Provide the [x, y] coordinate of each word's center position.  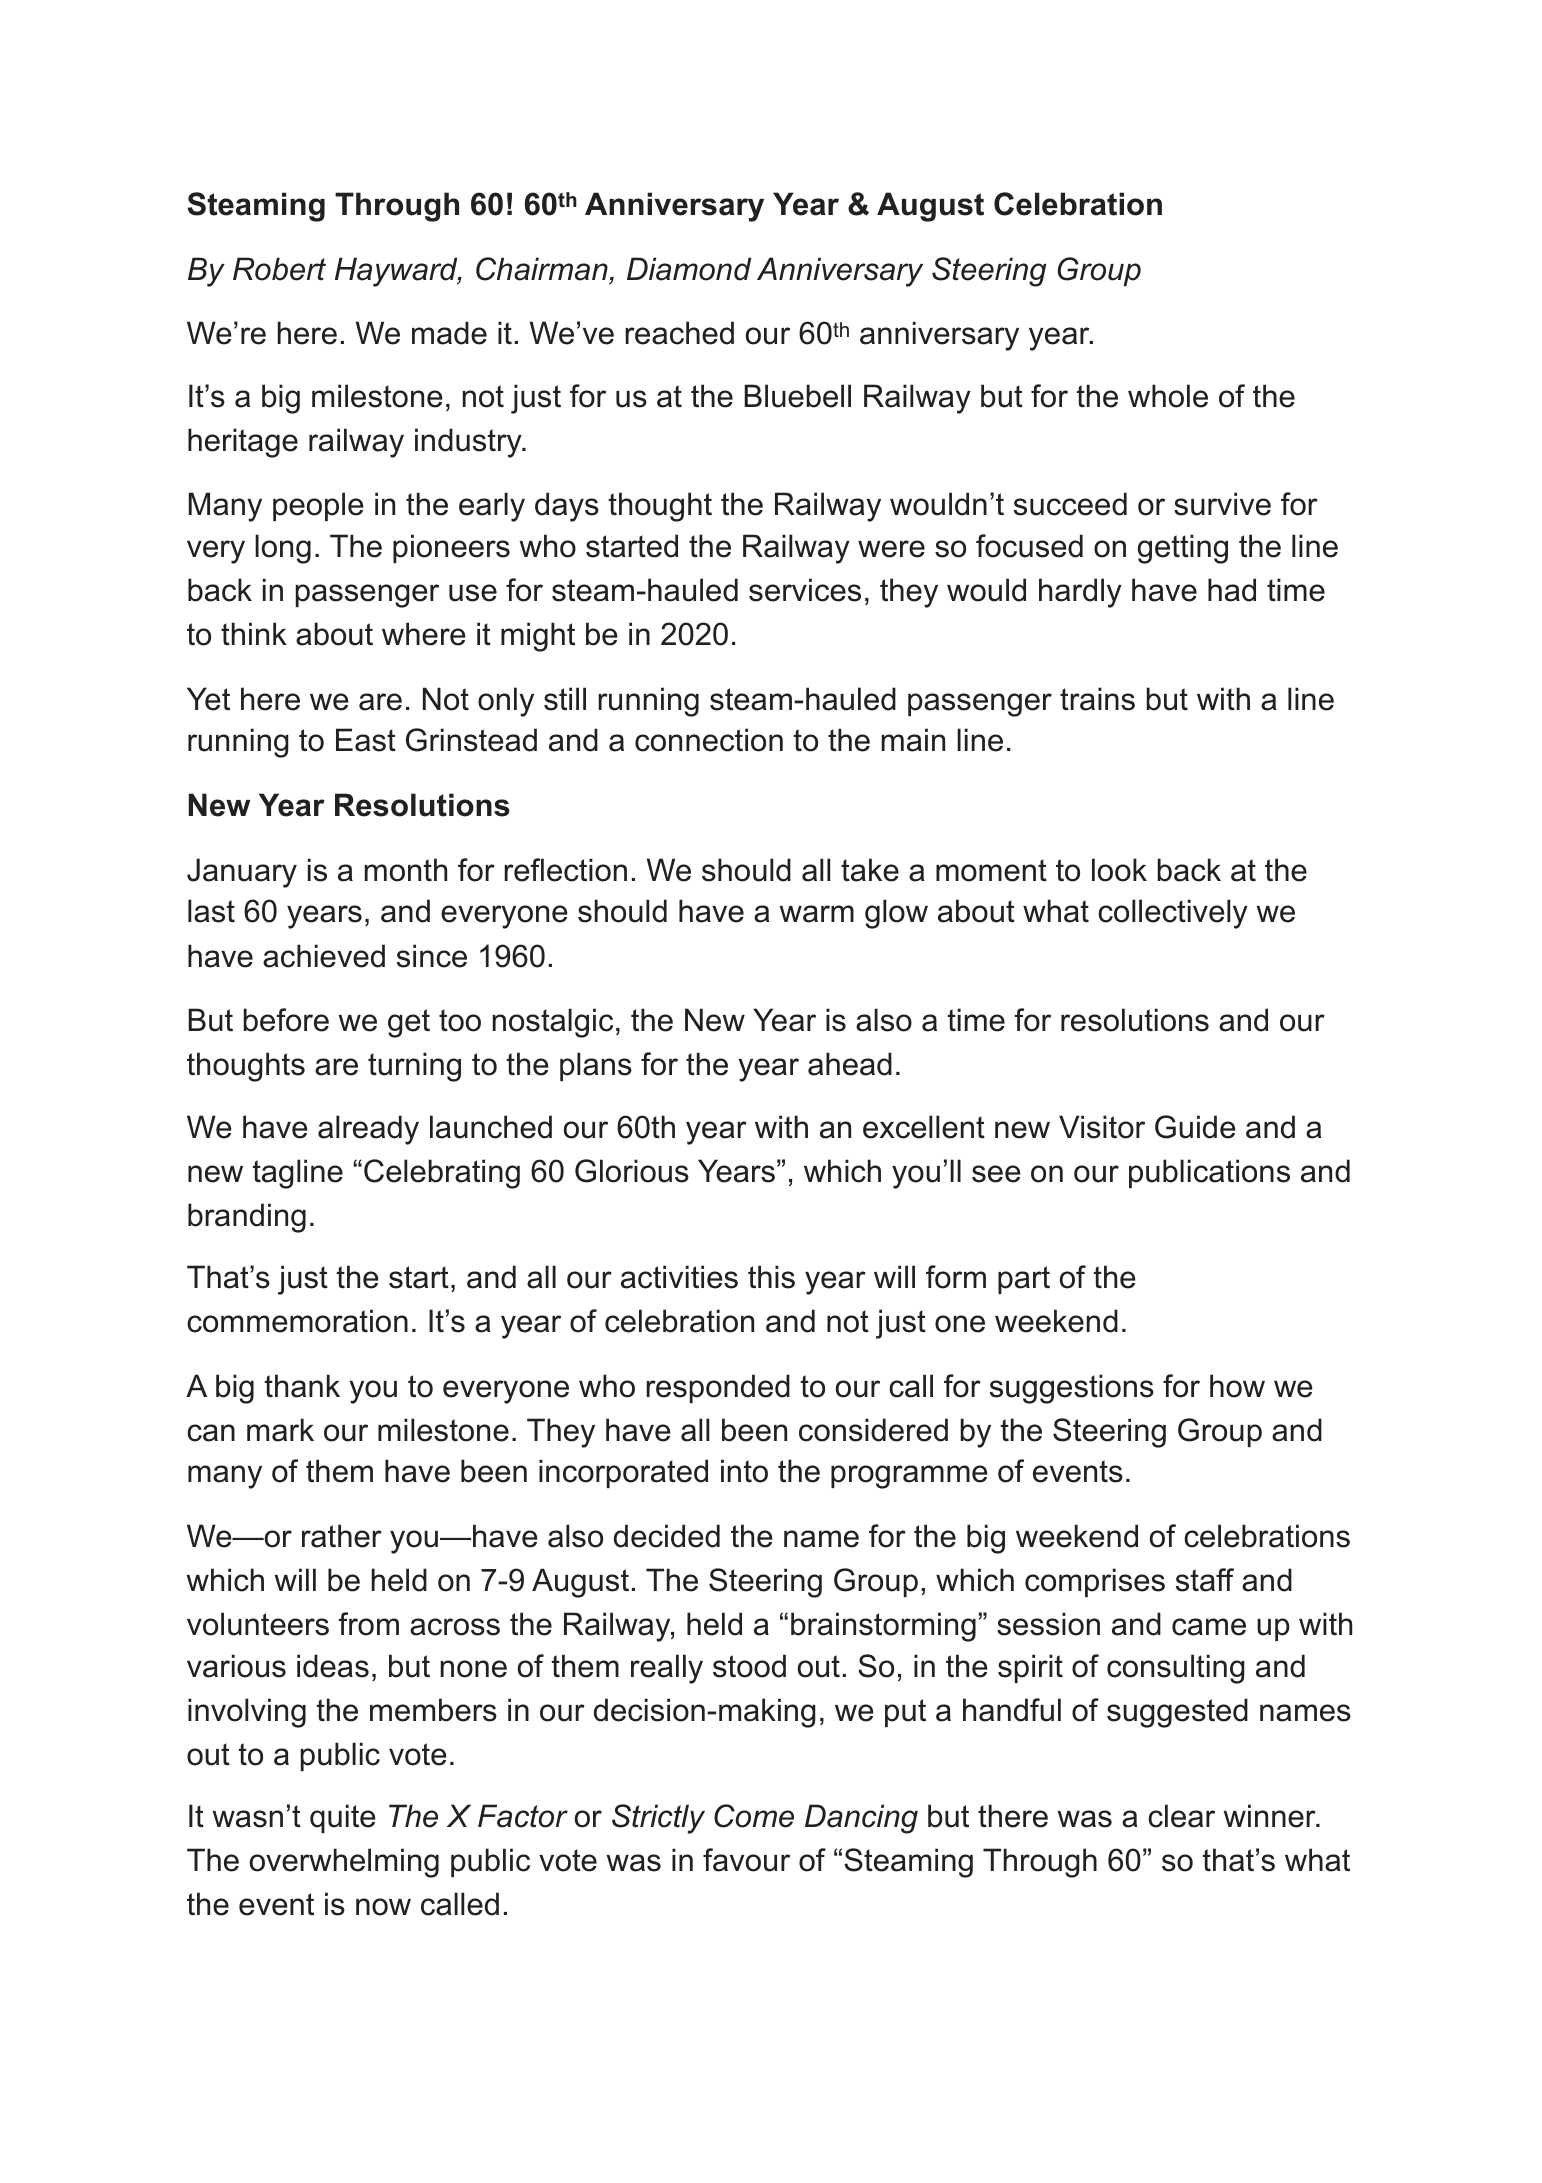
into [744, 1471]
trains [1097, 699]
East [366, 740]
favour [746, 1860]
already [368, 1130]
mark [280, 1430]
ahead [850, 1064]
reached [679, 333]
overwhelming [344, 1863]
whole [1168, 396]
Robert [279, 269]
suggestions [1072, 1389]
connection [709, 740]
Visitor [1102, 1127]
